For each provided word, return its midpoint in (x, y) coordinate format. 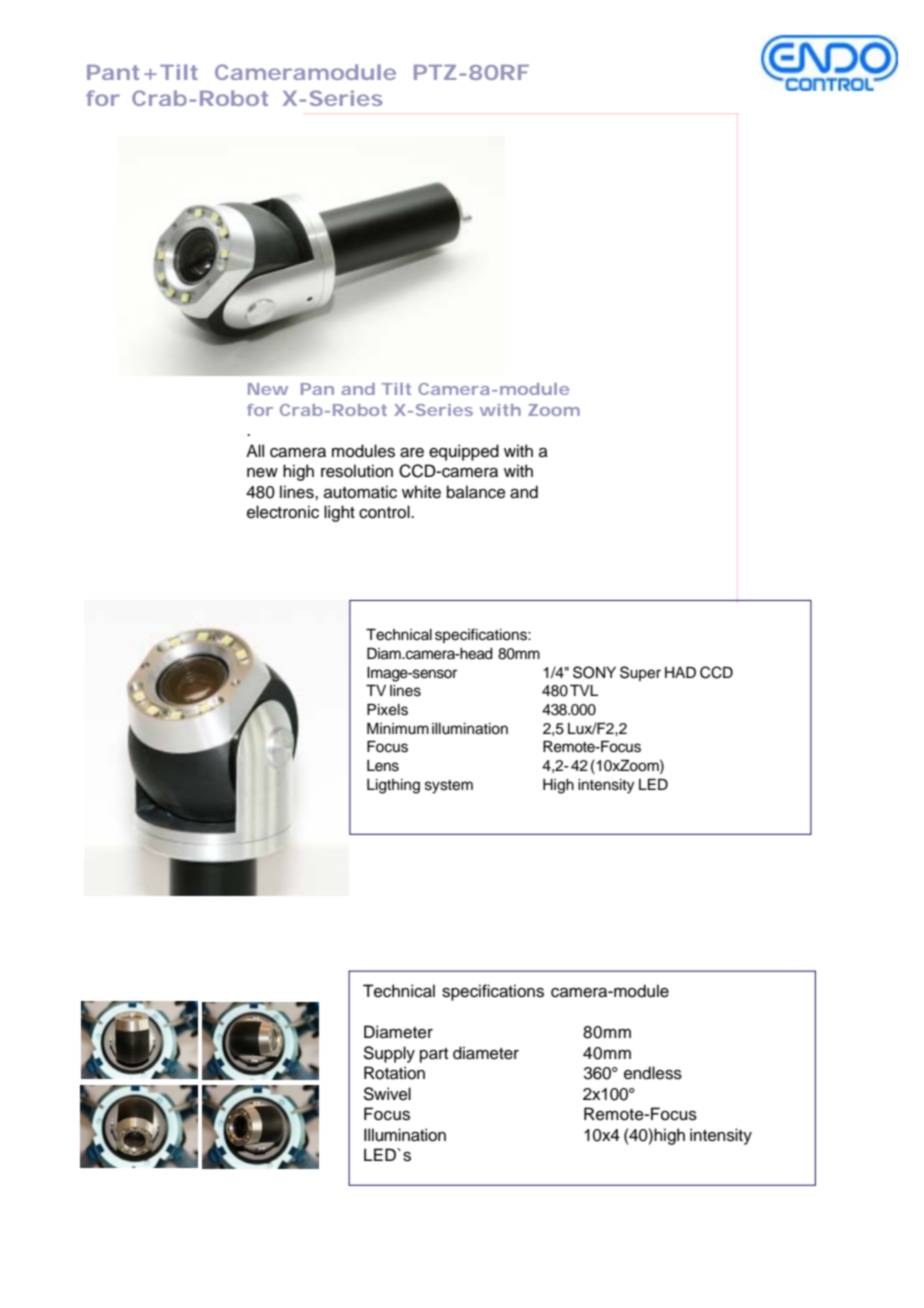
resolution (357, 471)
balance (476, 492)
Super (640, 673)
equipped (464, 452)
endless (653, 1073)
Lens (383, 766)
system (449, 787)
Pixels (387, 710)
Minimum (398, 729)
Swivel (387, 1094)
